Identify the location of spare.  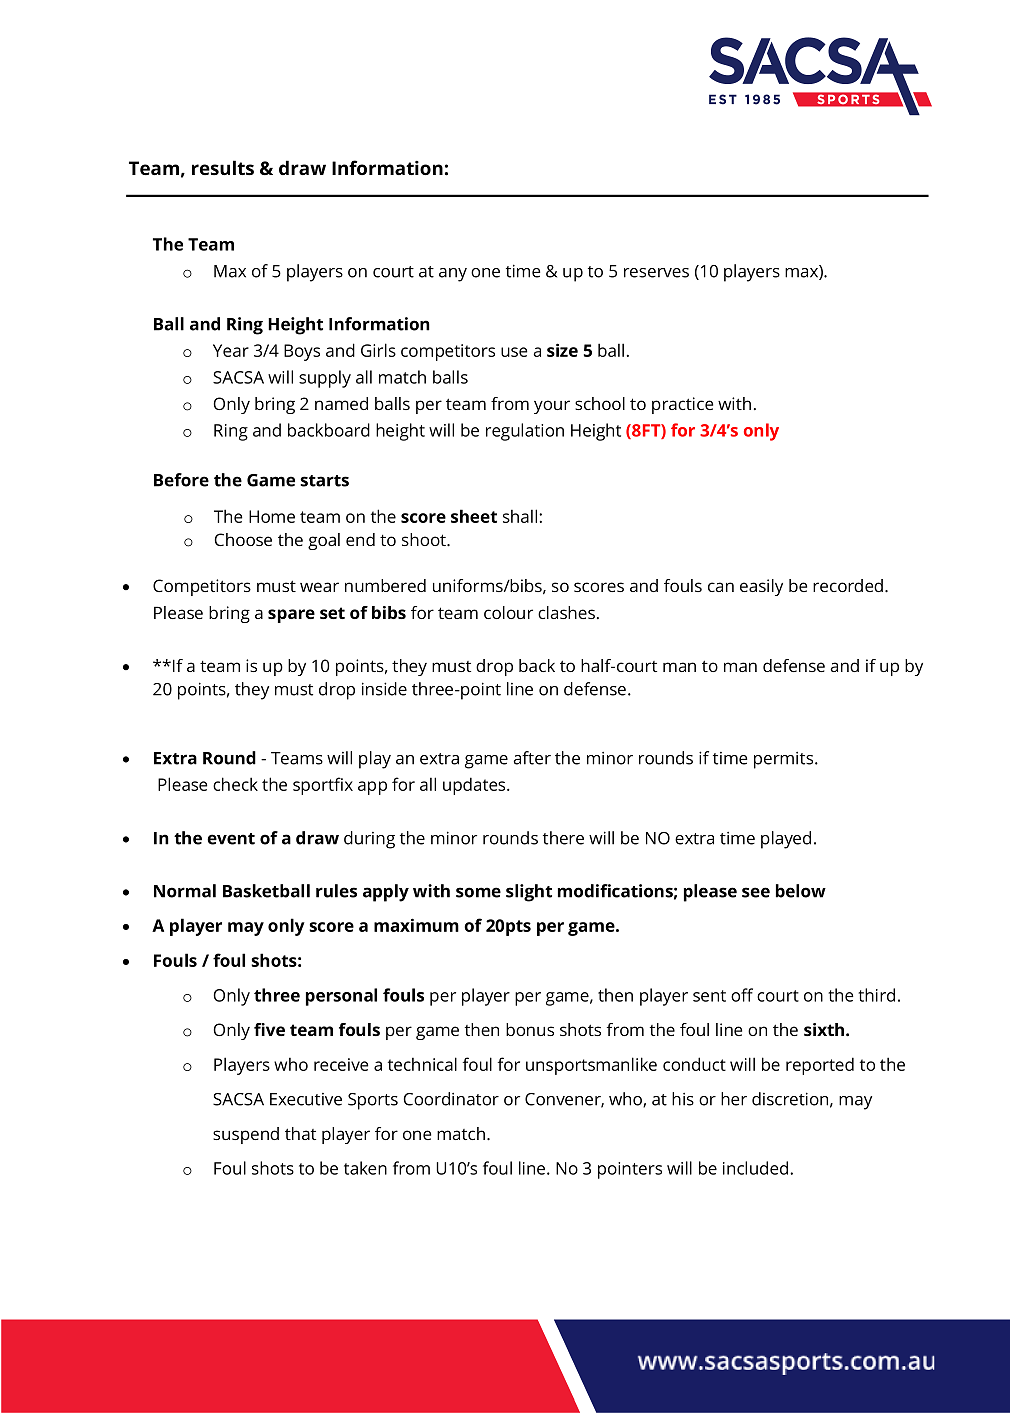
(291, 616).
